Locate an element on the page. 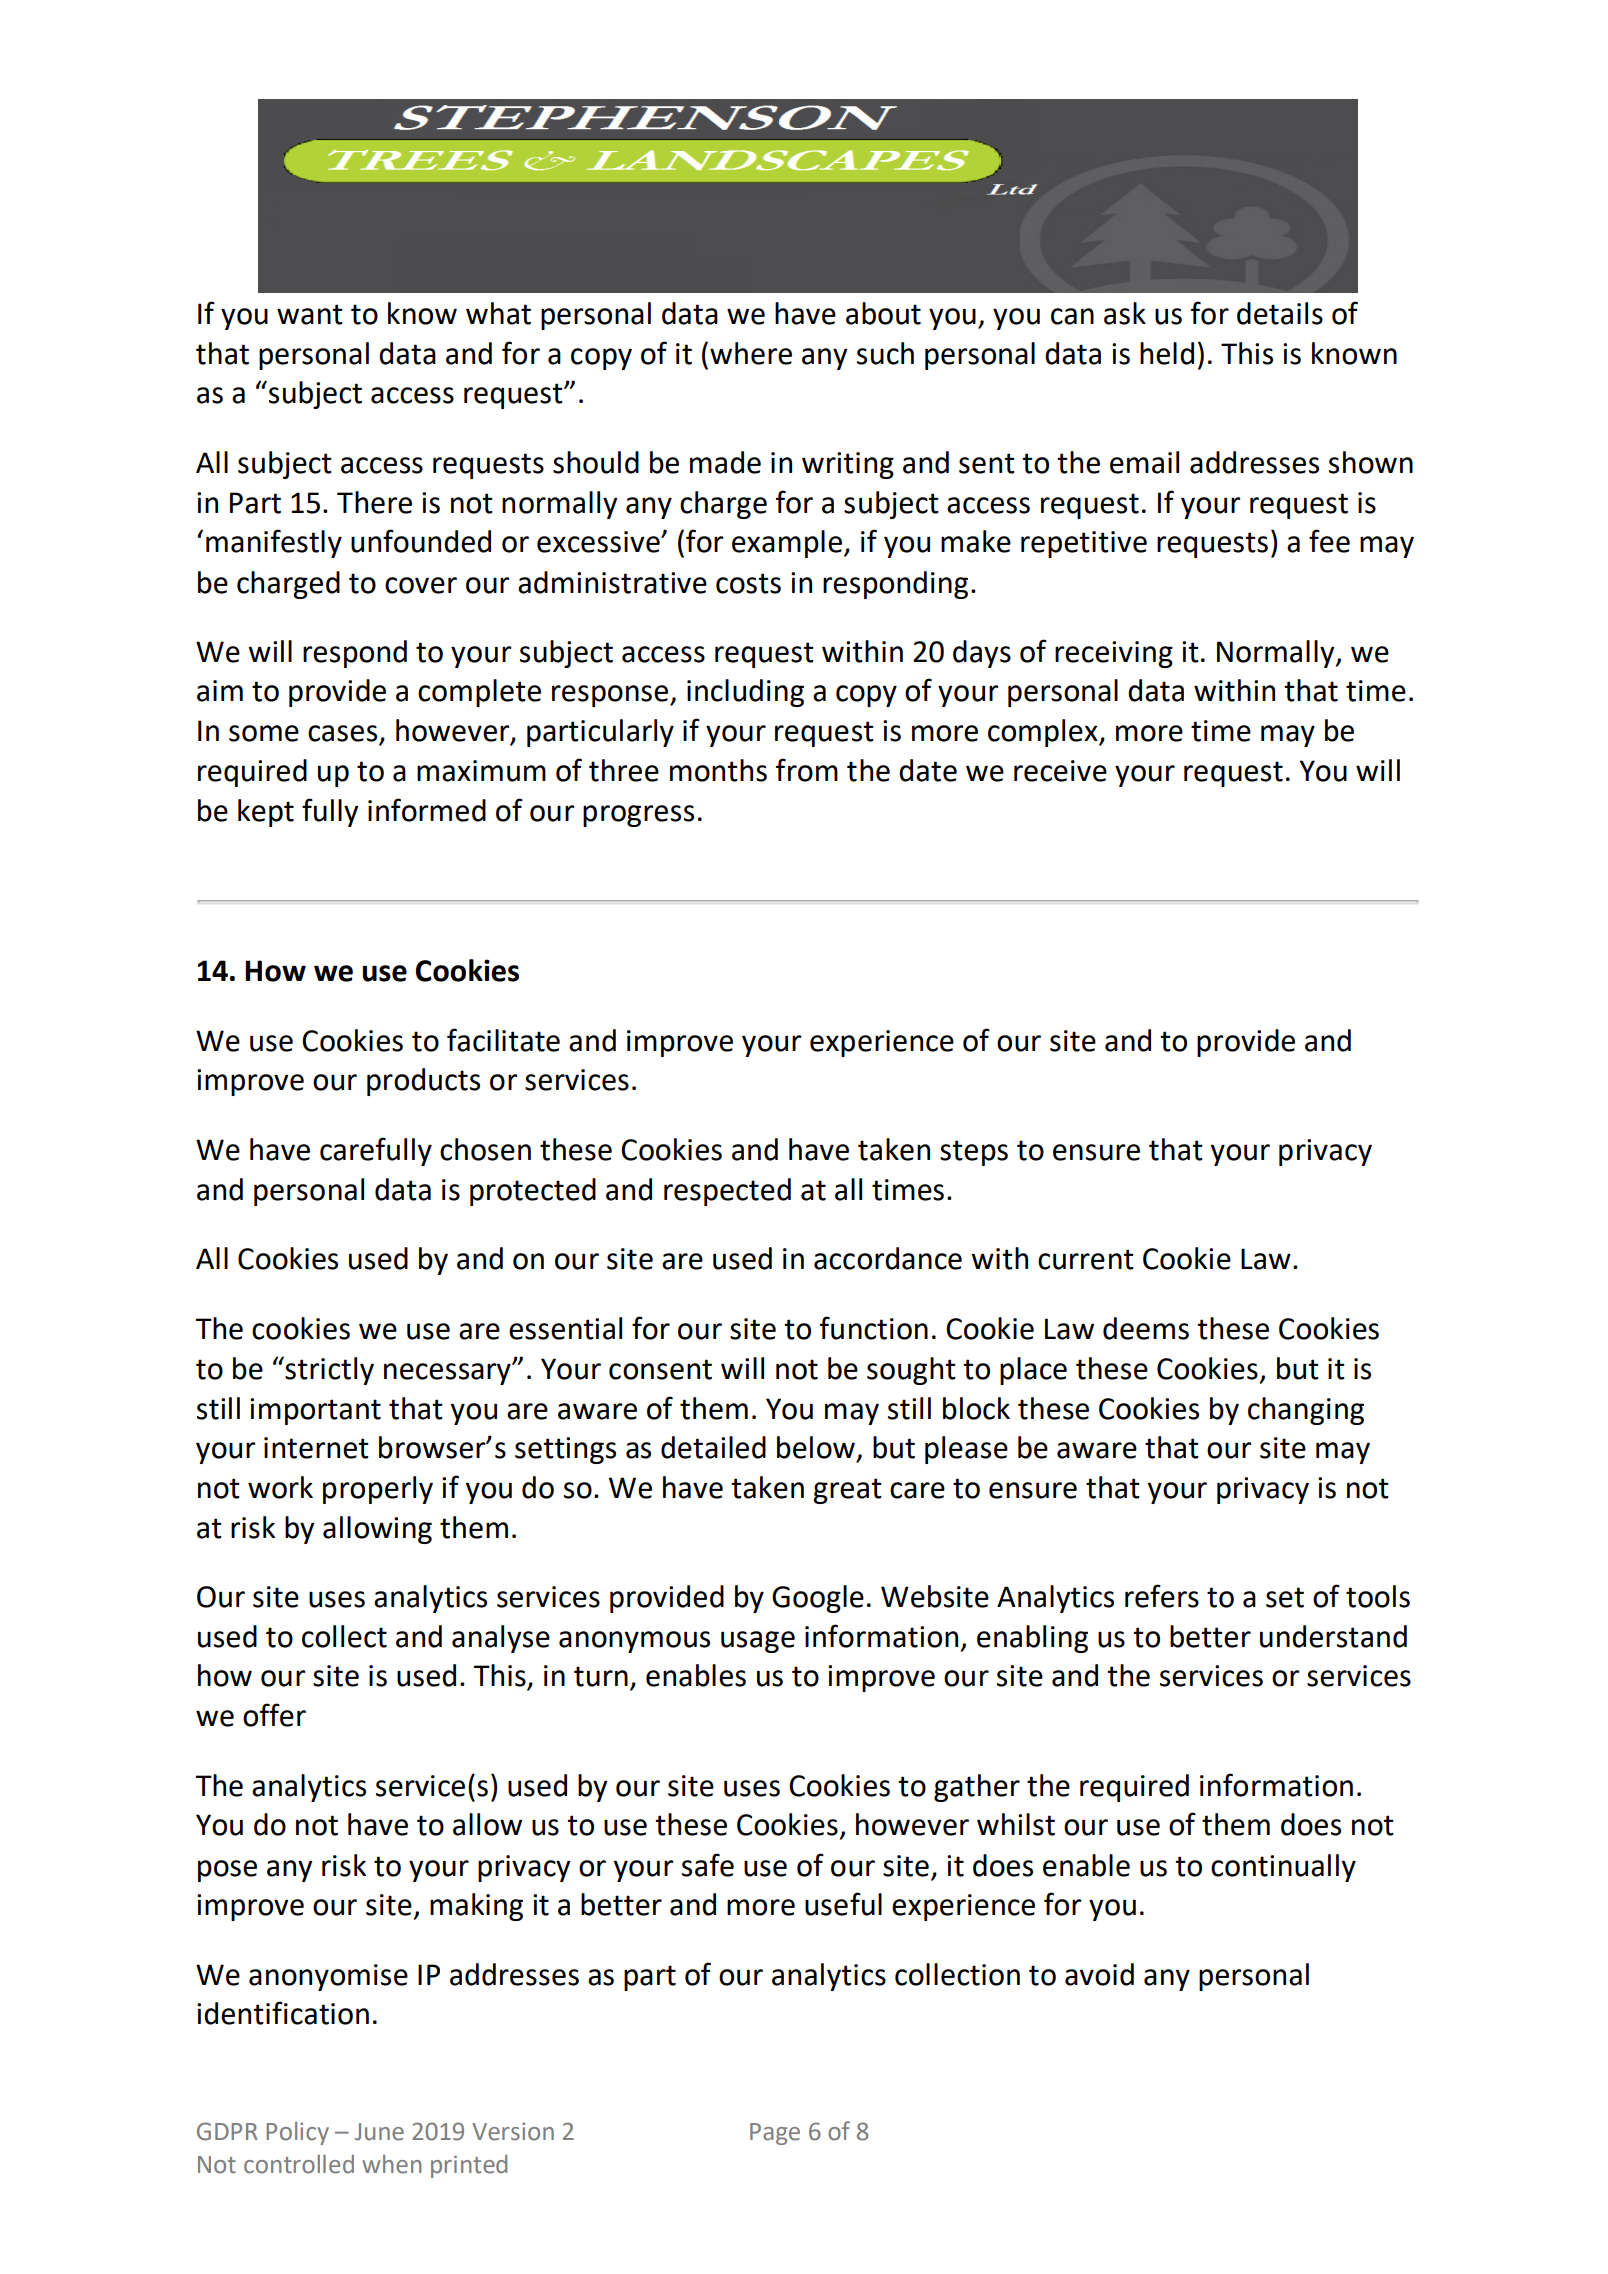 The height and width of the document is (2274, 1608). offer is located at coordinates (274, 1715).
